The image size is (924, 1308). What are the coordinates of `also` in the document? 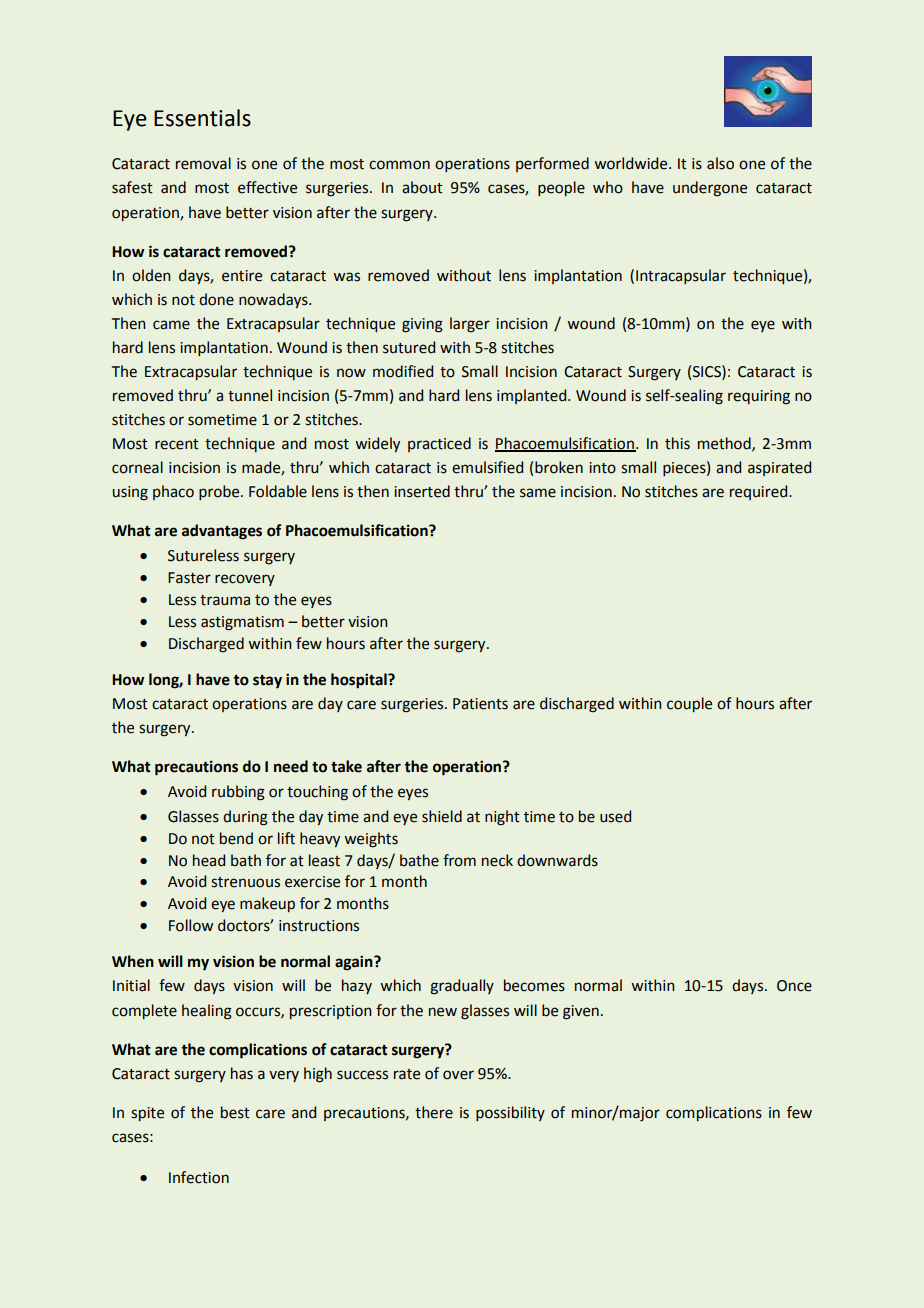 It's located at (720, 163).
